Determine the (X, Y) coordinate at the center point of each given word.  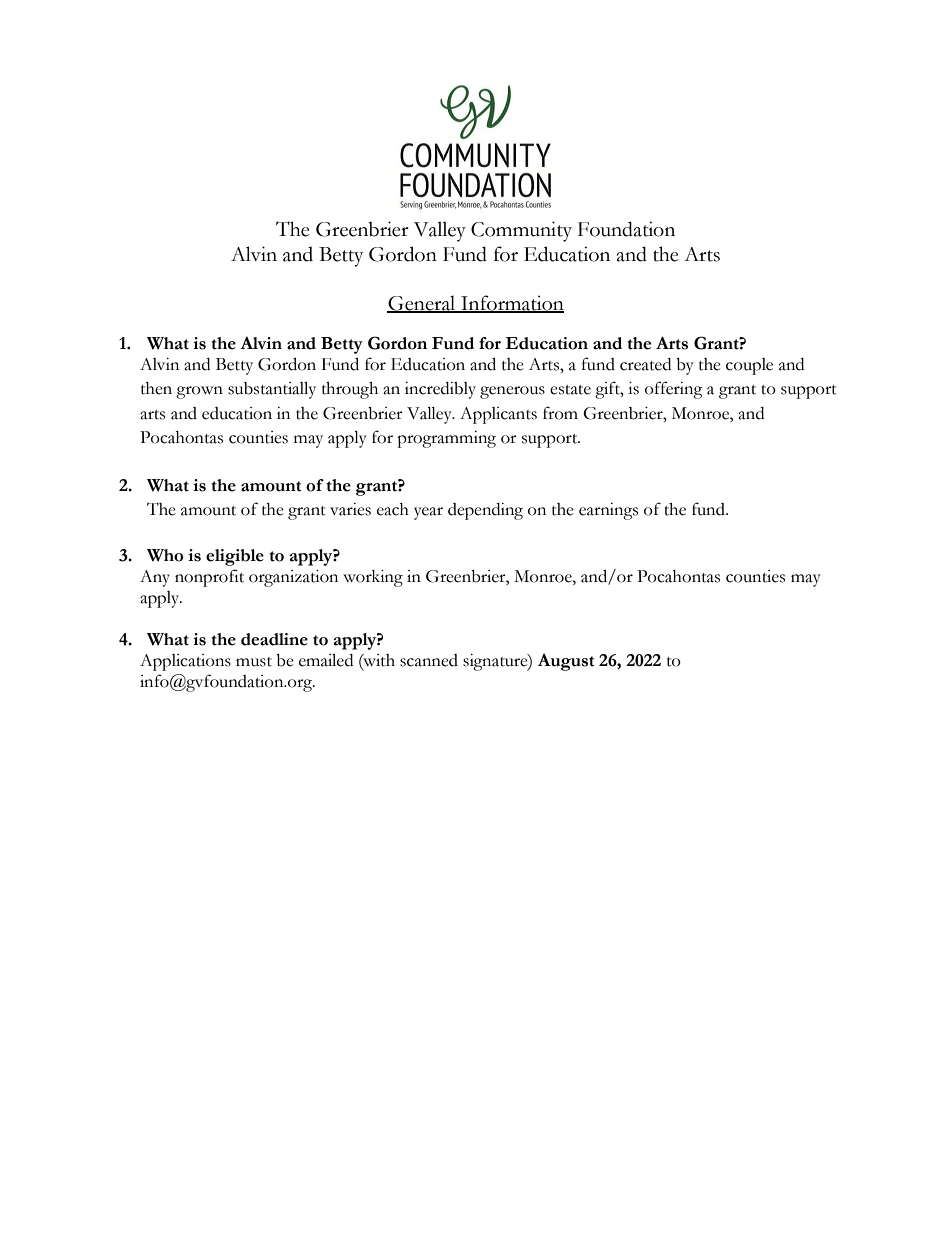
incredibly (440, 390)
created (645, 364)
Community (521, 231)
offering (674, 390)
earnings (608, 511)
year (428, 513)
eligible (235, 557)
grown (199, 392)
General (422, 304)
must (254, 662)
